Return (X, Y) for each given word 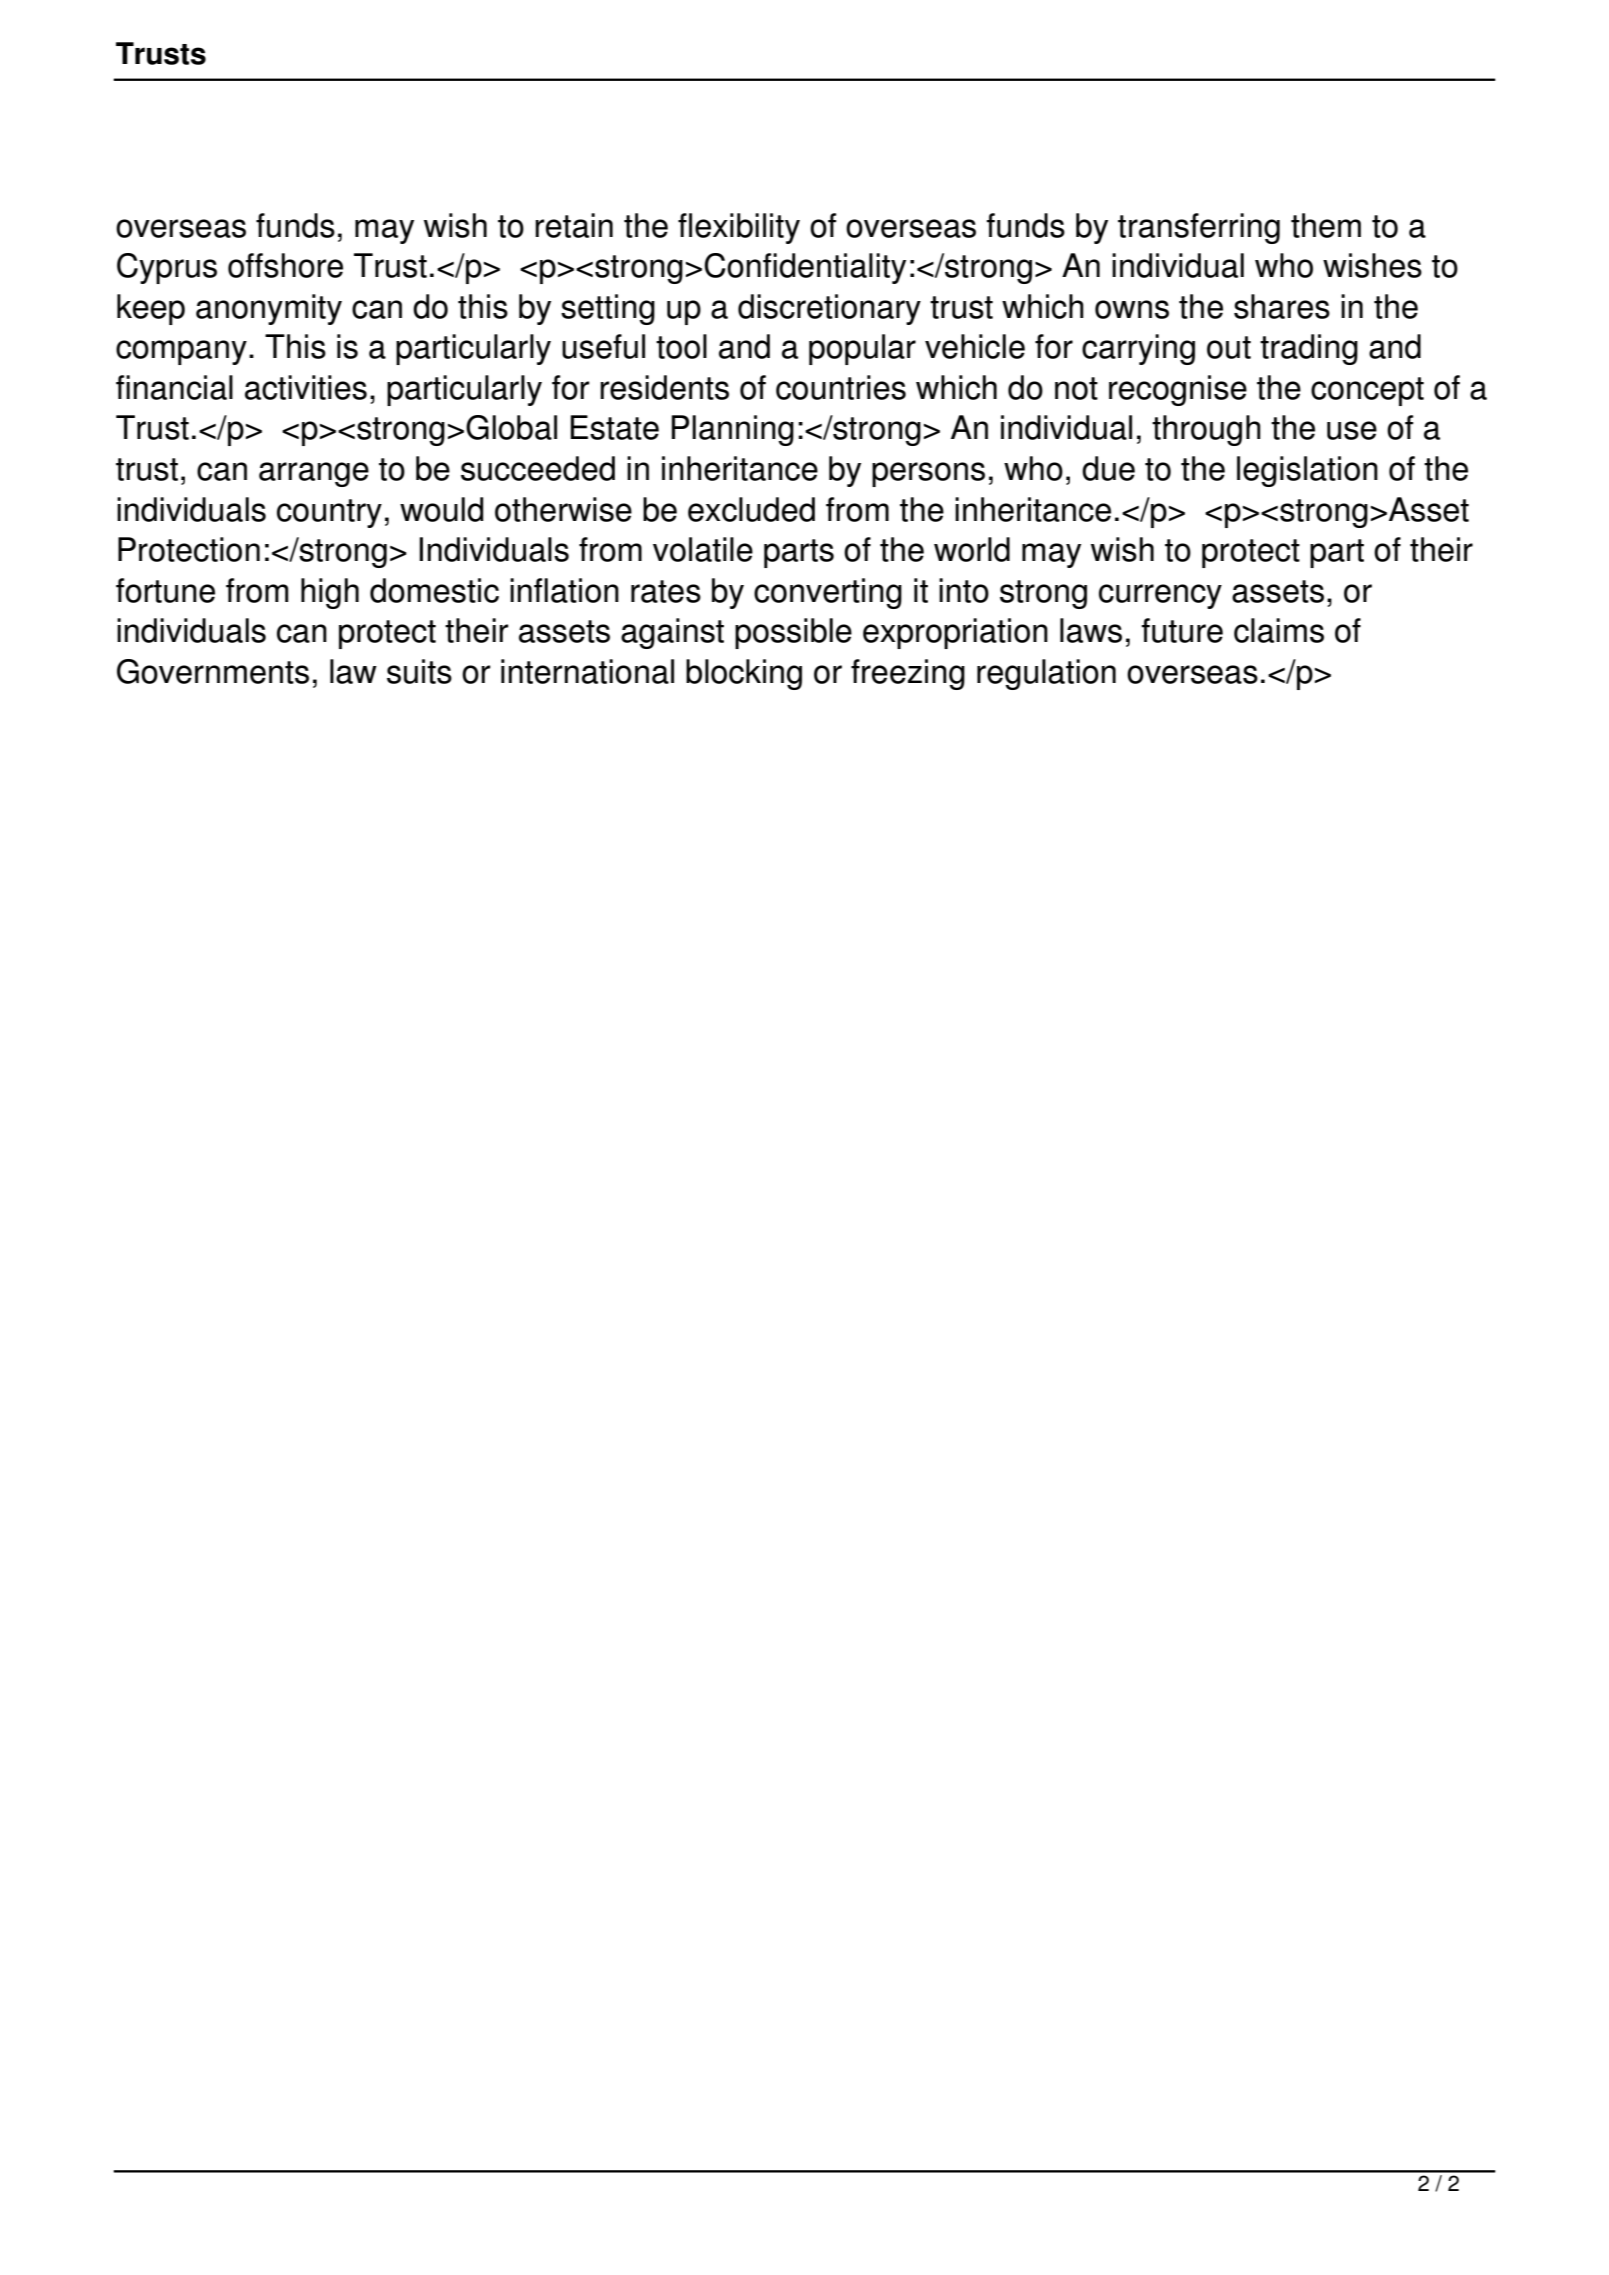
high (330, 593)
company (181, 352)
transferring (1199, 228)
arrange (314, 474)
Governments (213, 671)
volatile (703, 549)
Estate (614, 427)
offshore (285, 265)
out (1229, 347)
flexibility (739, 228)
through (1206, 430)
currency (1160, 596)
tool (681, 346)
